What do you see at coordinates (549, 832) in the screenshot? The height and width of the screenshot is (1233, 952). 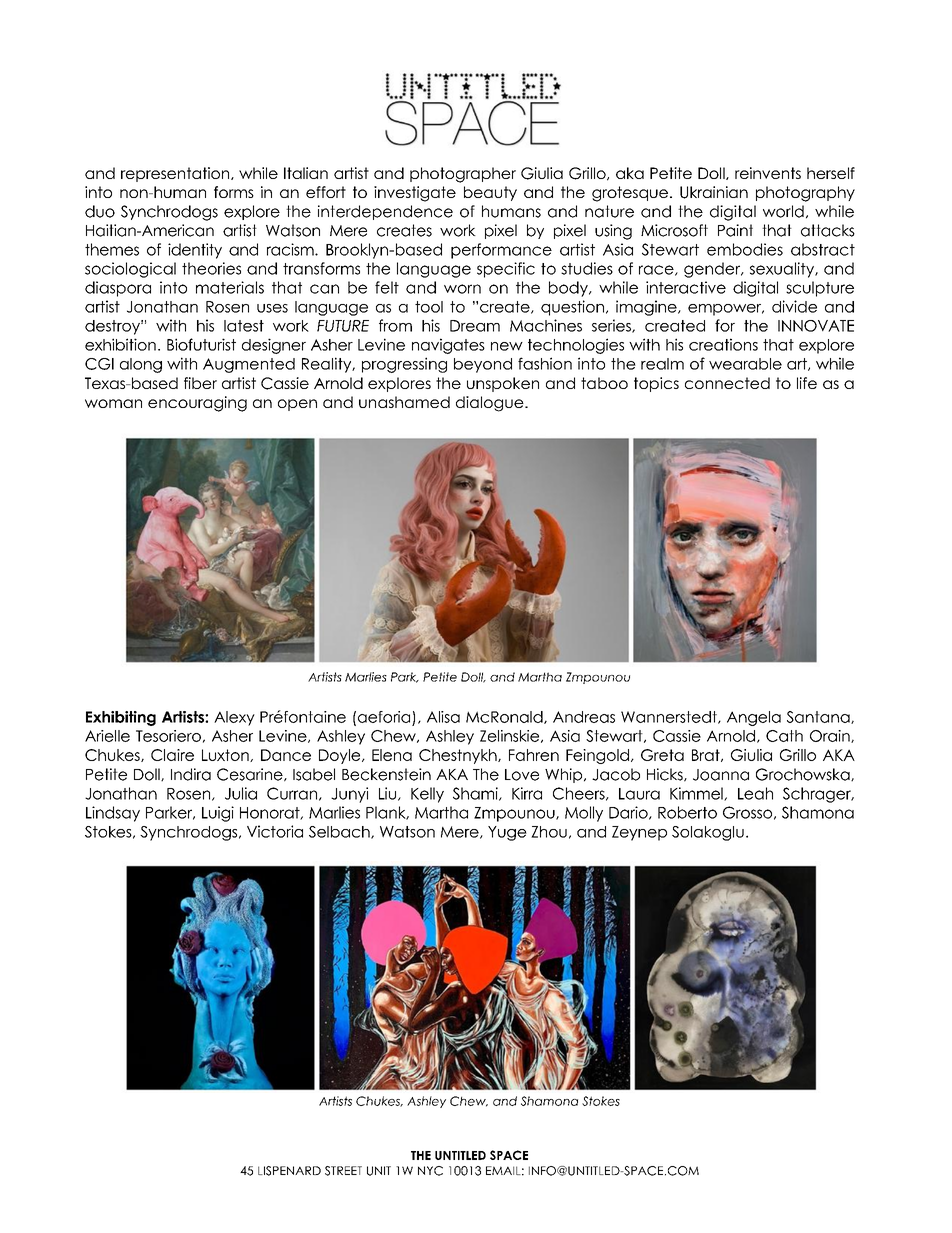 I see `Zhou` at bounding box center [549, 832].
